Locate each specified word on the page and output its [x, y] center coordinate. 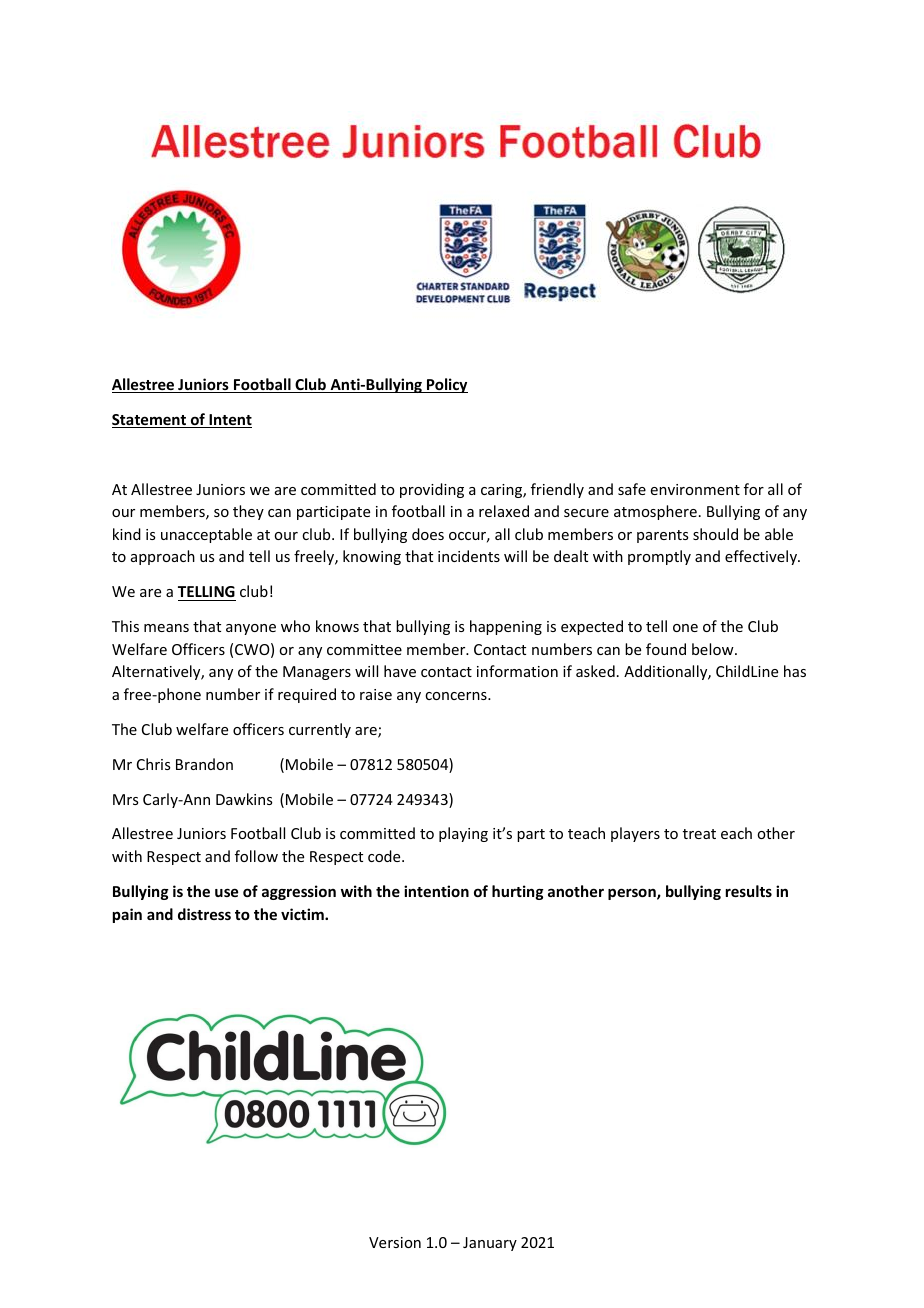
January [490, 1244]
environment [695, 489]
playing [463, 834]
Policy [446, 385]
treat [699, 834]
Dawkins [244, 799]
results [749, 891]
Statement [150, 421]
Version [395, 1242]
